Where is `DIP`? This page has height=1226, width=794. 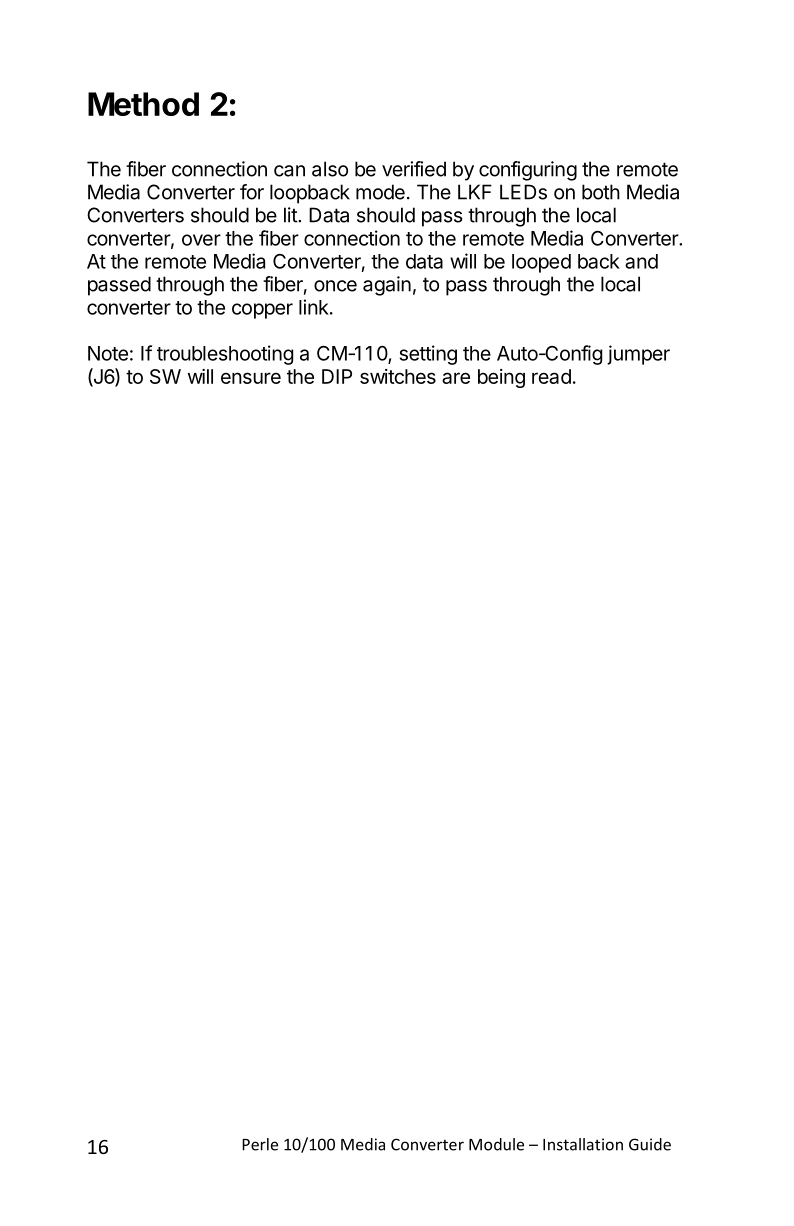 DIP is located at coordinates (337, 376).
